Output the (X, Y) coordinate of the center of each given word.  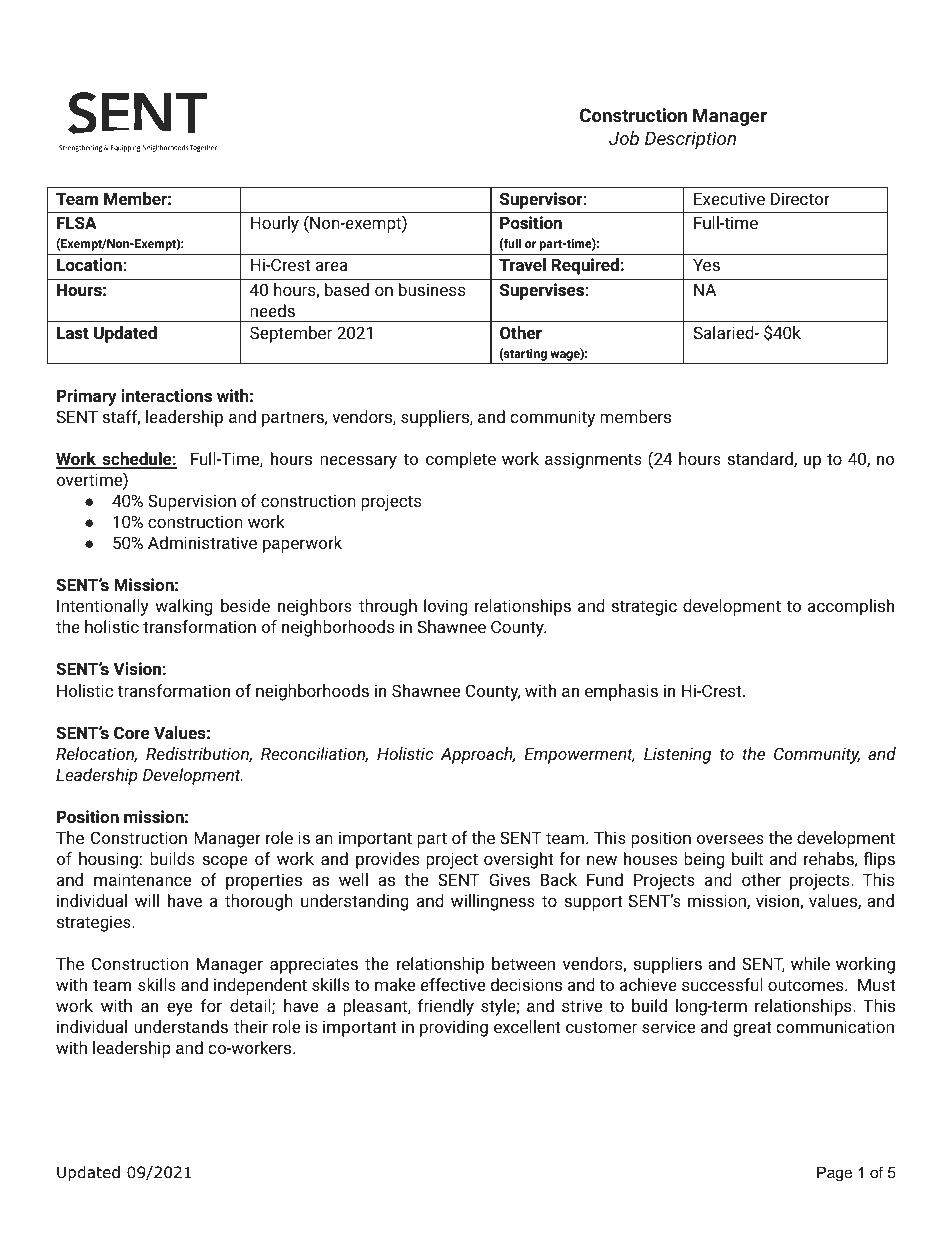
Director (800, 198)
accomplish (851, 607)
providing (454, 1028)
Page (834, 1174)
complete (461, 460)
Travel (522, 264)
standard (761, 459)
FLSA (77, 222)
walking (184, 607)
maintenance (142, 879)
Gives (509, 879)
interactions (166, 395)
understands (181, 1026)
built (747, 858)
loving (446, 607)
